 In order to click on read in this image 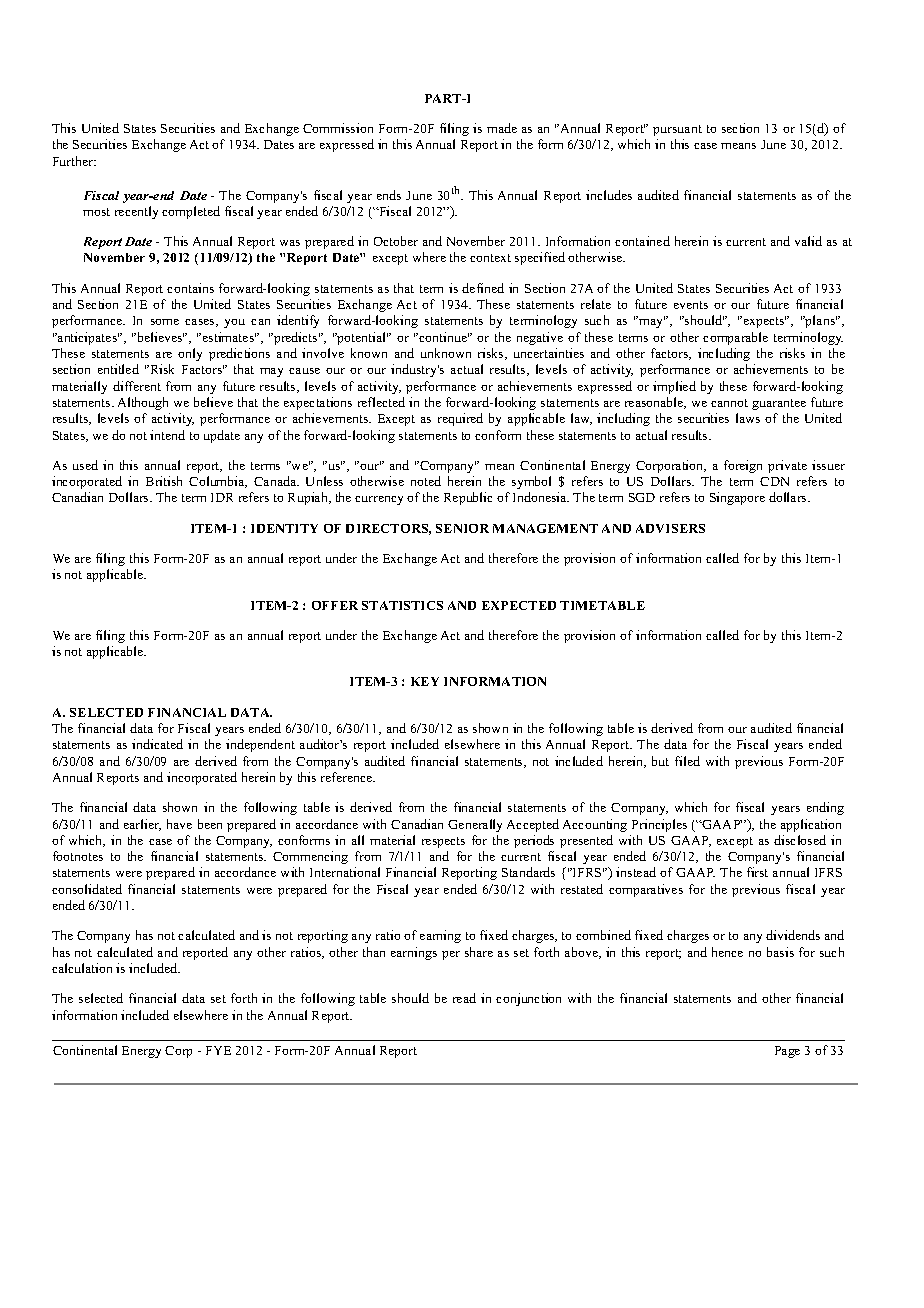, I will do `click(464, 998)`.
